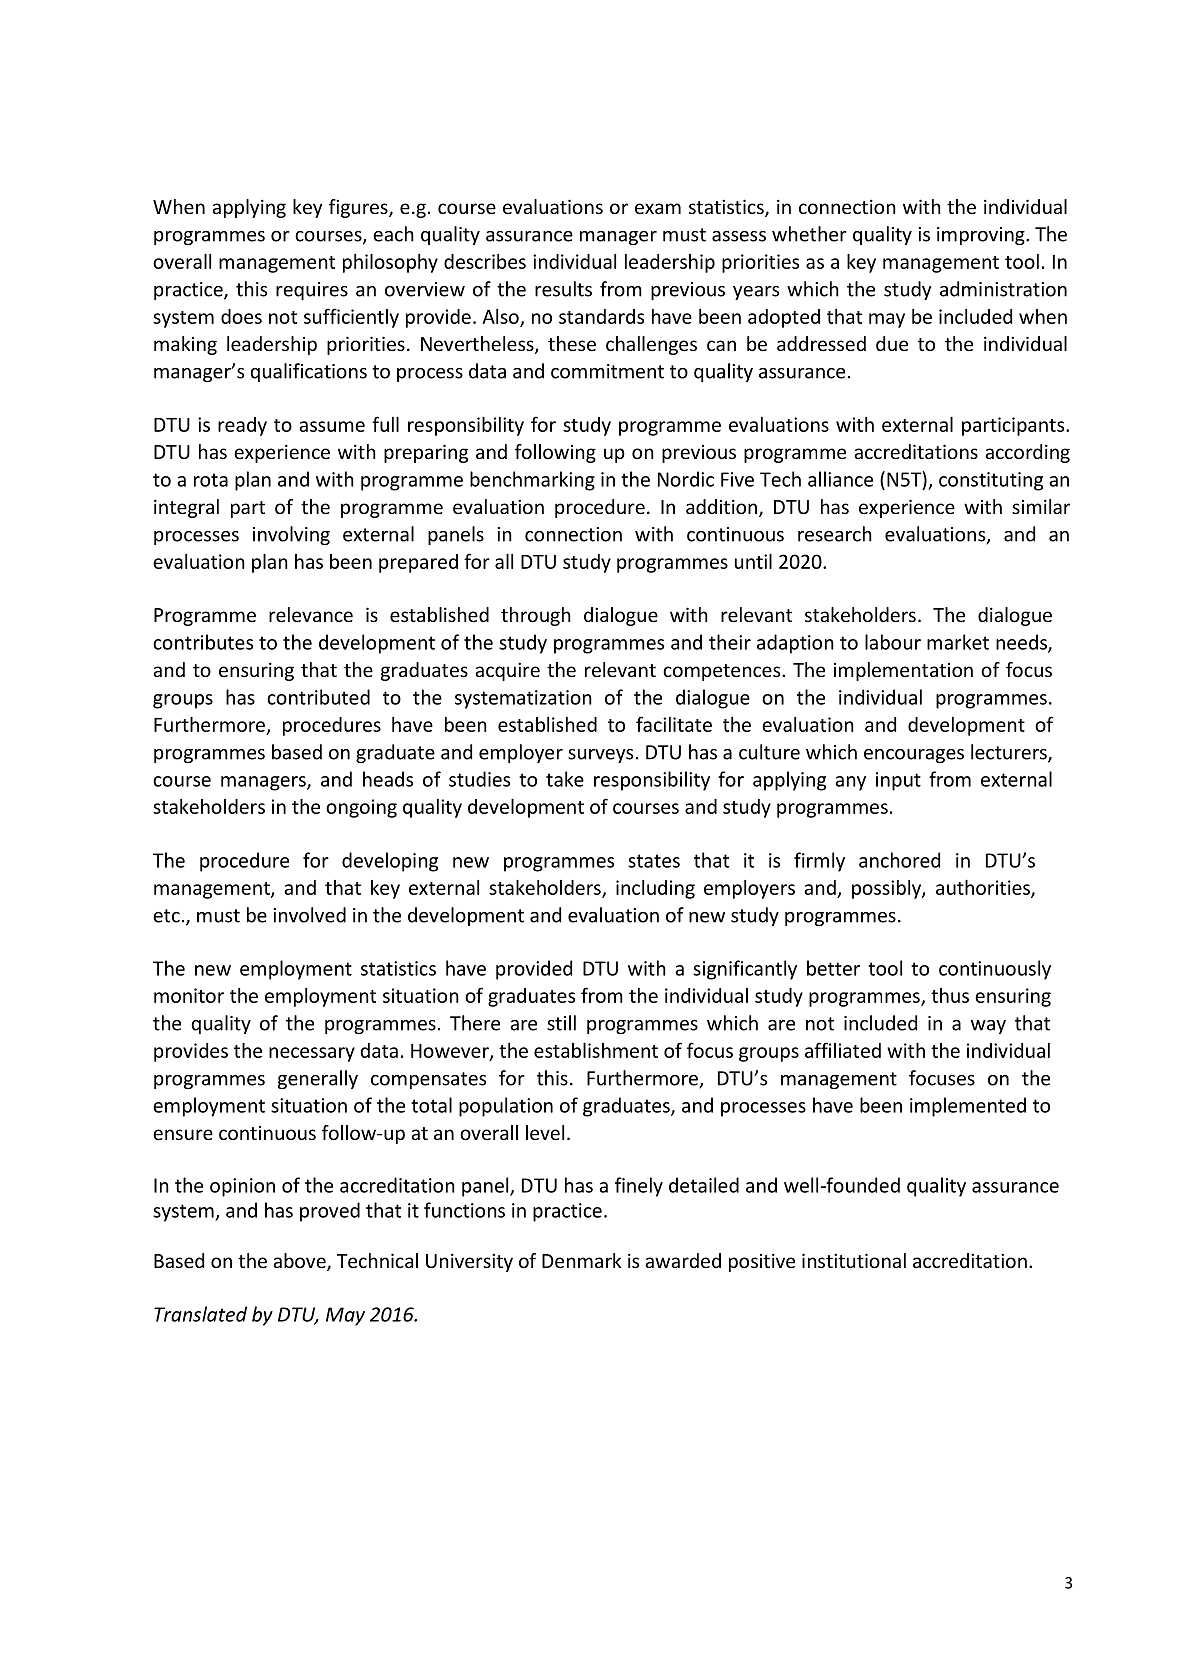 This screenshot has width=1186, height=1677. Describe the element at coordinates (291, 535) in the screenshot. I see `involving` at that location.
